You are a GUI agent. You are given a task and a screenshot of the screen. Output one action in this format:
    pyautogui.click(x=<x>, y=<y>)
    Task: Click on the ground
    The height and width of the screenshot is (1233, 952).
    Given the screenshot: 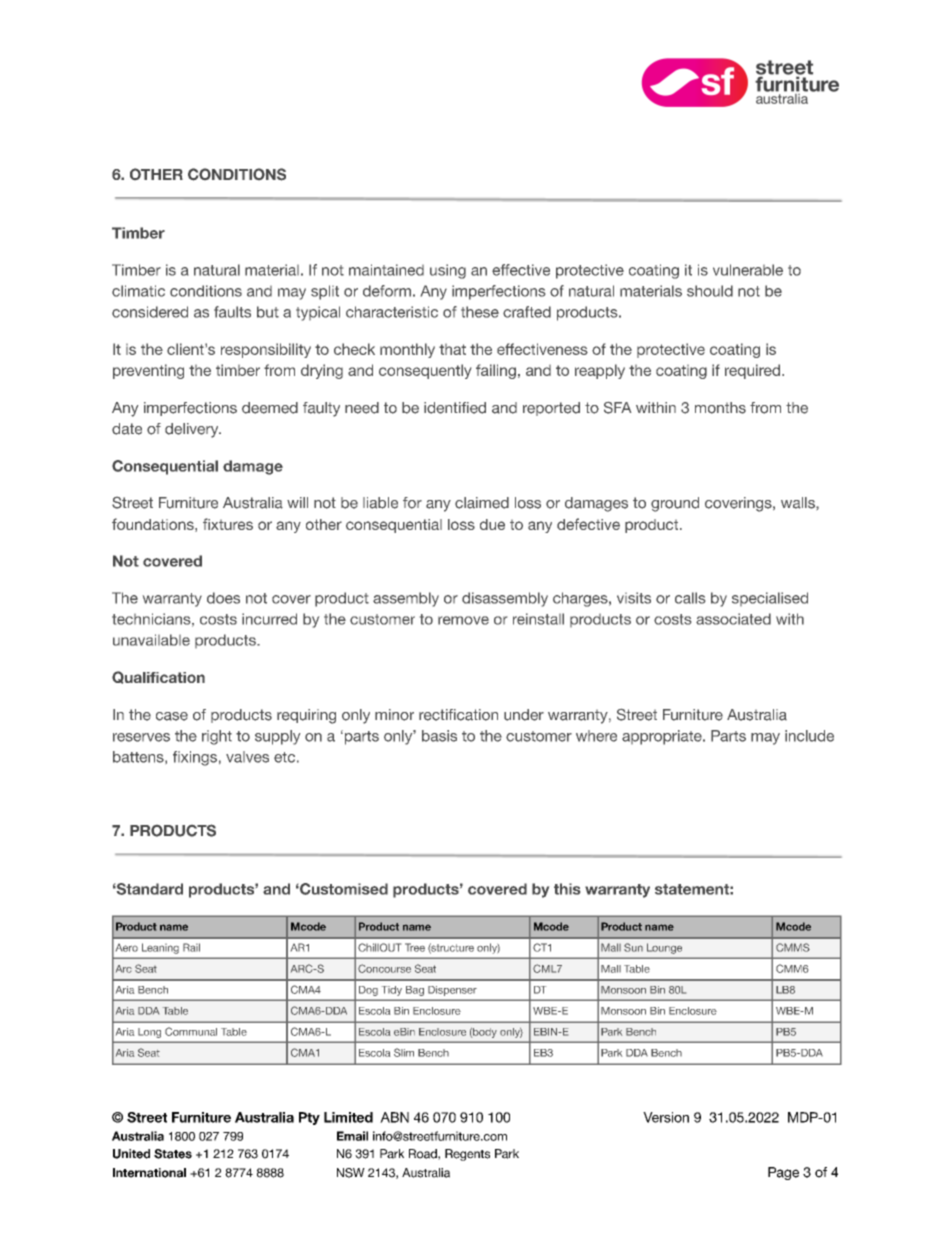 What is the action you would take?
    pyautogui.click(x=675, y=504)
